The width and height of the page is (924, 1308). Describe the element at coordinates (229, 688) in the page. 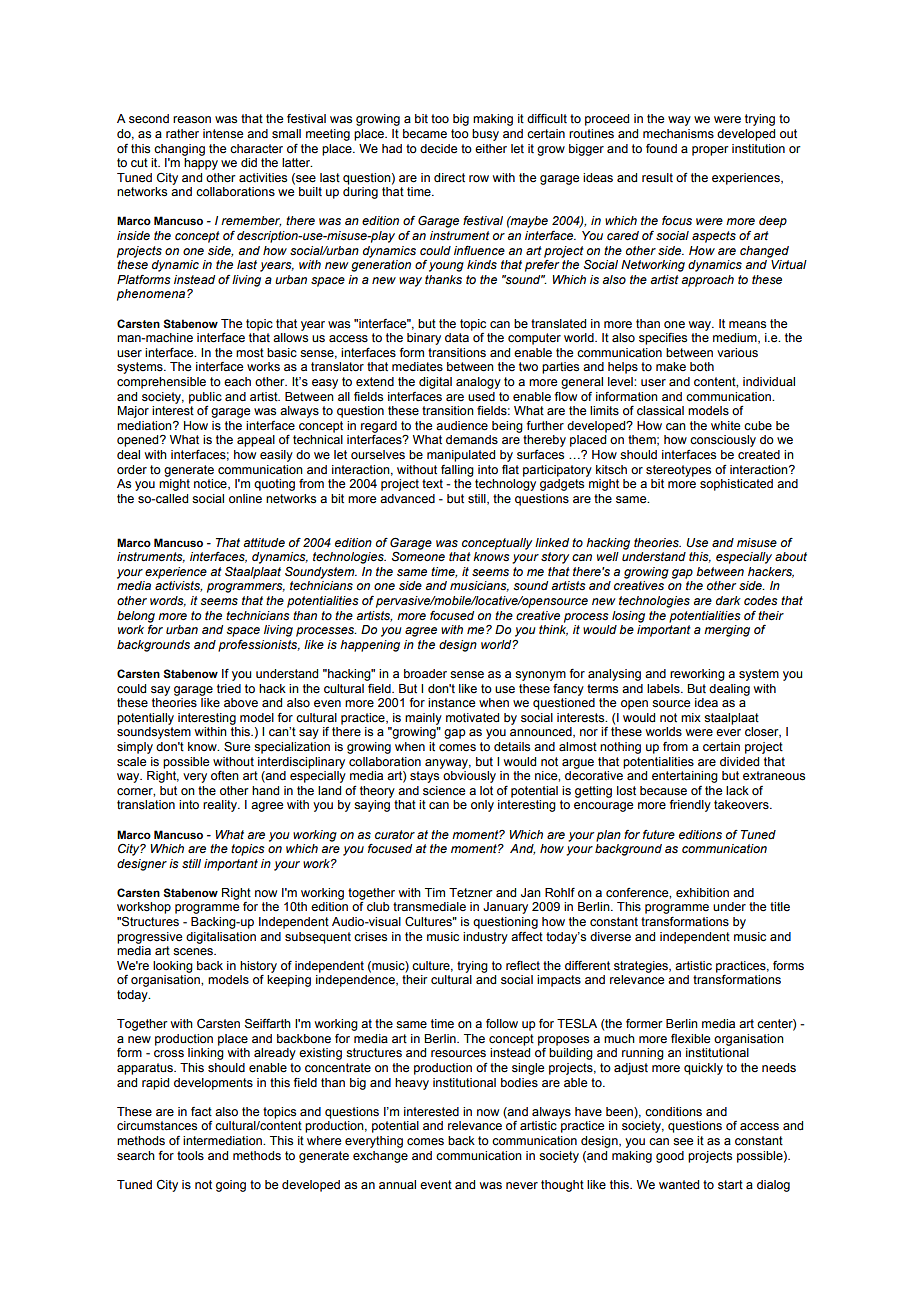

I see `tried` at that location.
